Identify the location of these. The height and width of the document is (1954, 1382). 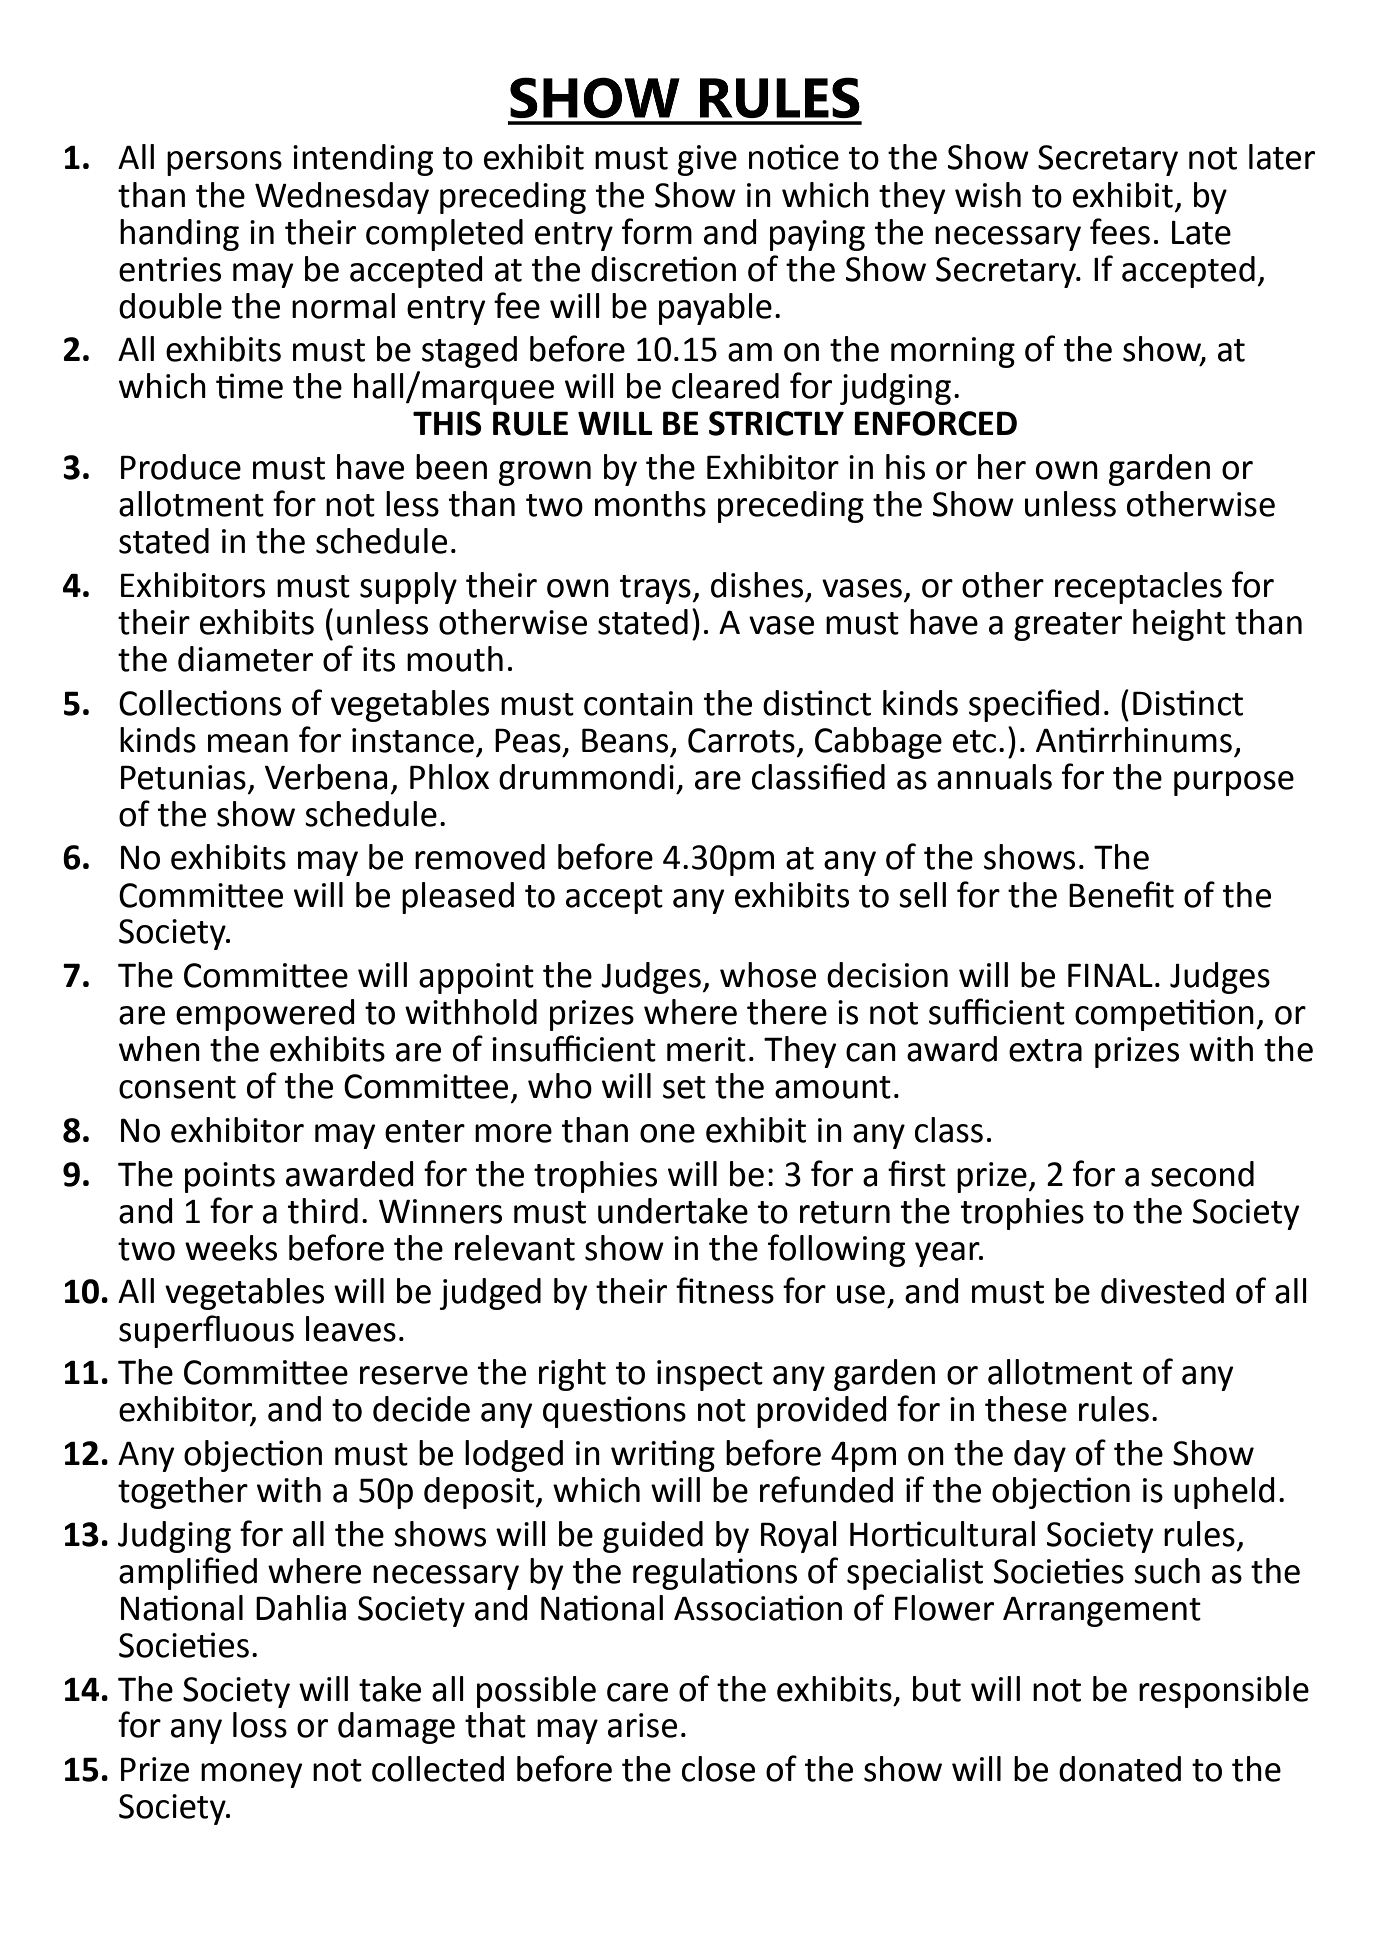
(1026, 1409).
